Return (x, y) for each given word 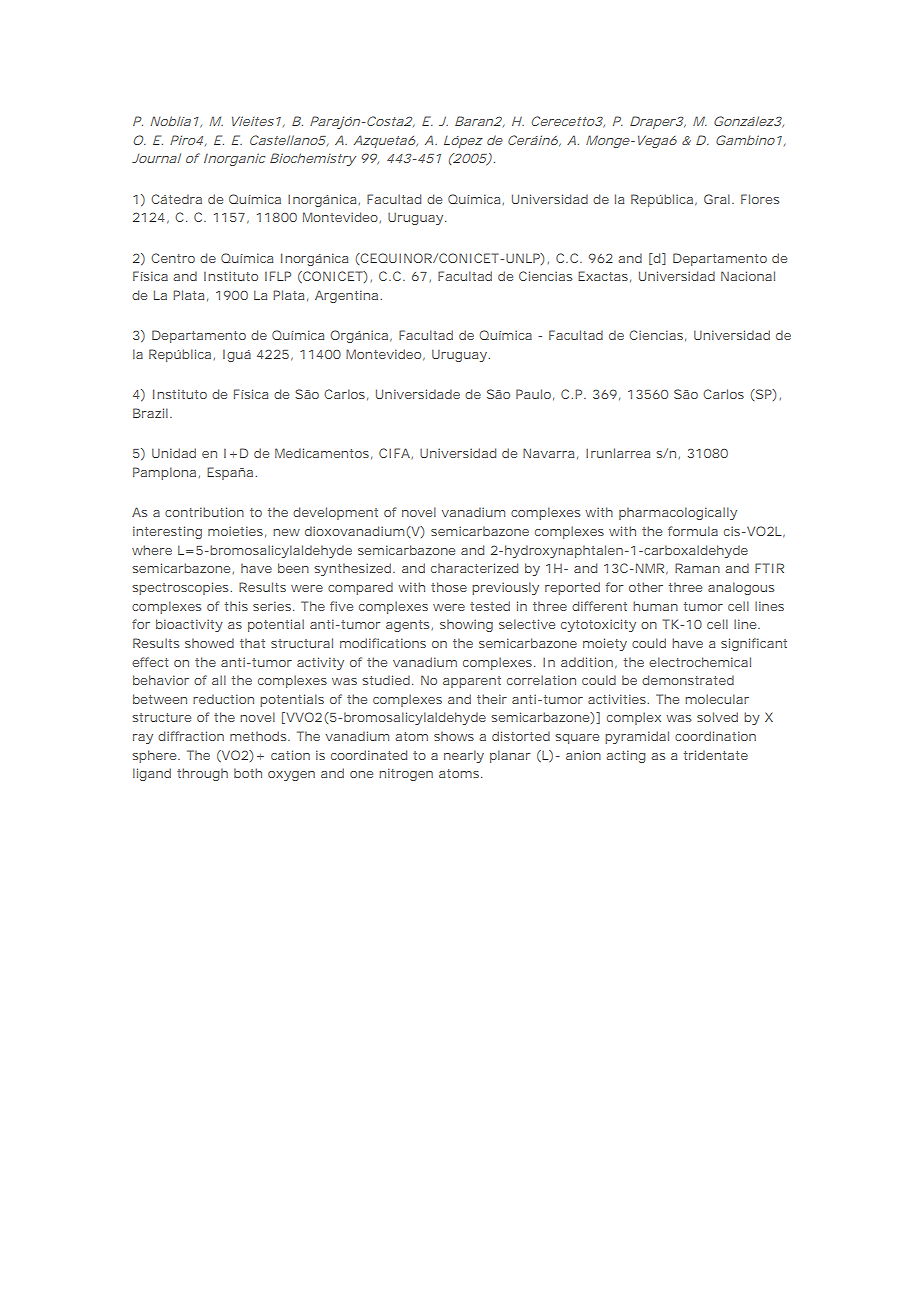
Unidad (174, 453)
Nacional (748, 276)
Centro (173, 258)
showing (466, 625)
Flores (760, 199)
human (655, 606)
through (202, 774)
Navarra (548, 453)
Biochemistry (313, 159)
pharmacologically (678, 513)
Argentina (346, 296)
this (236, 606)
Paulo (533, 394)
